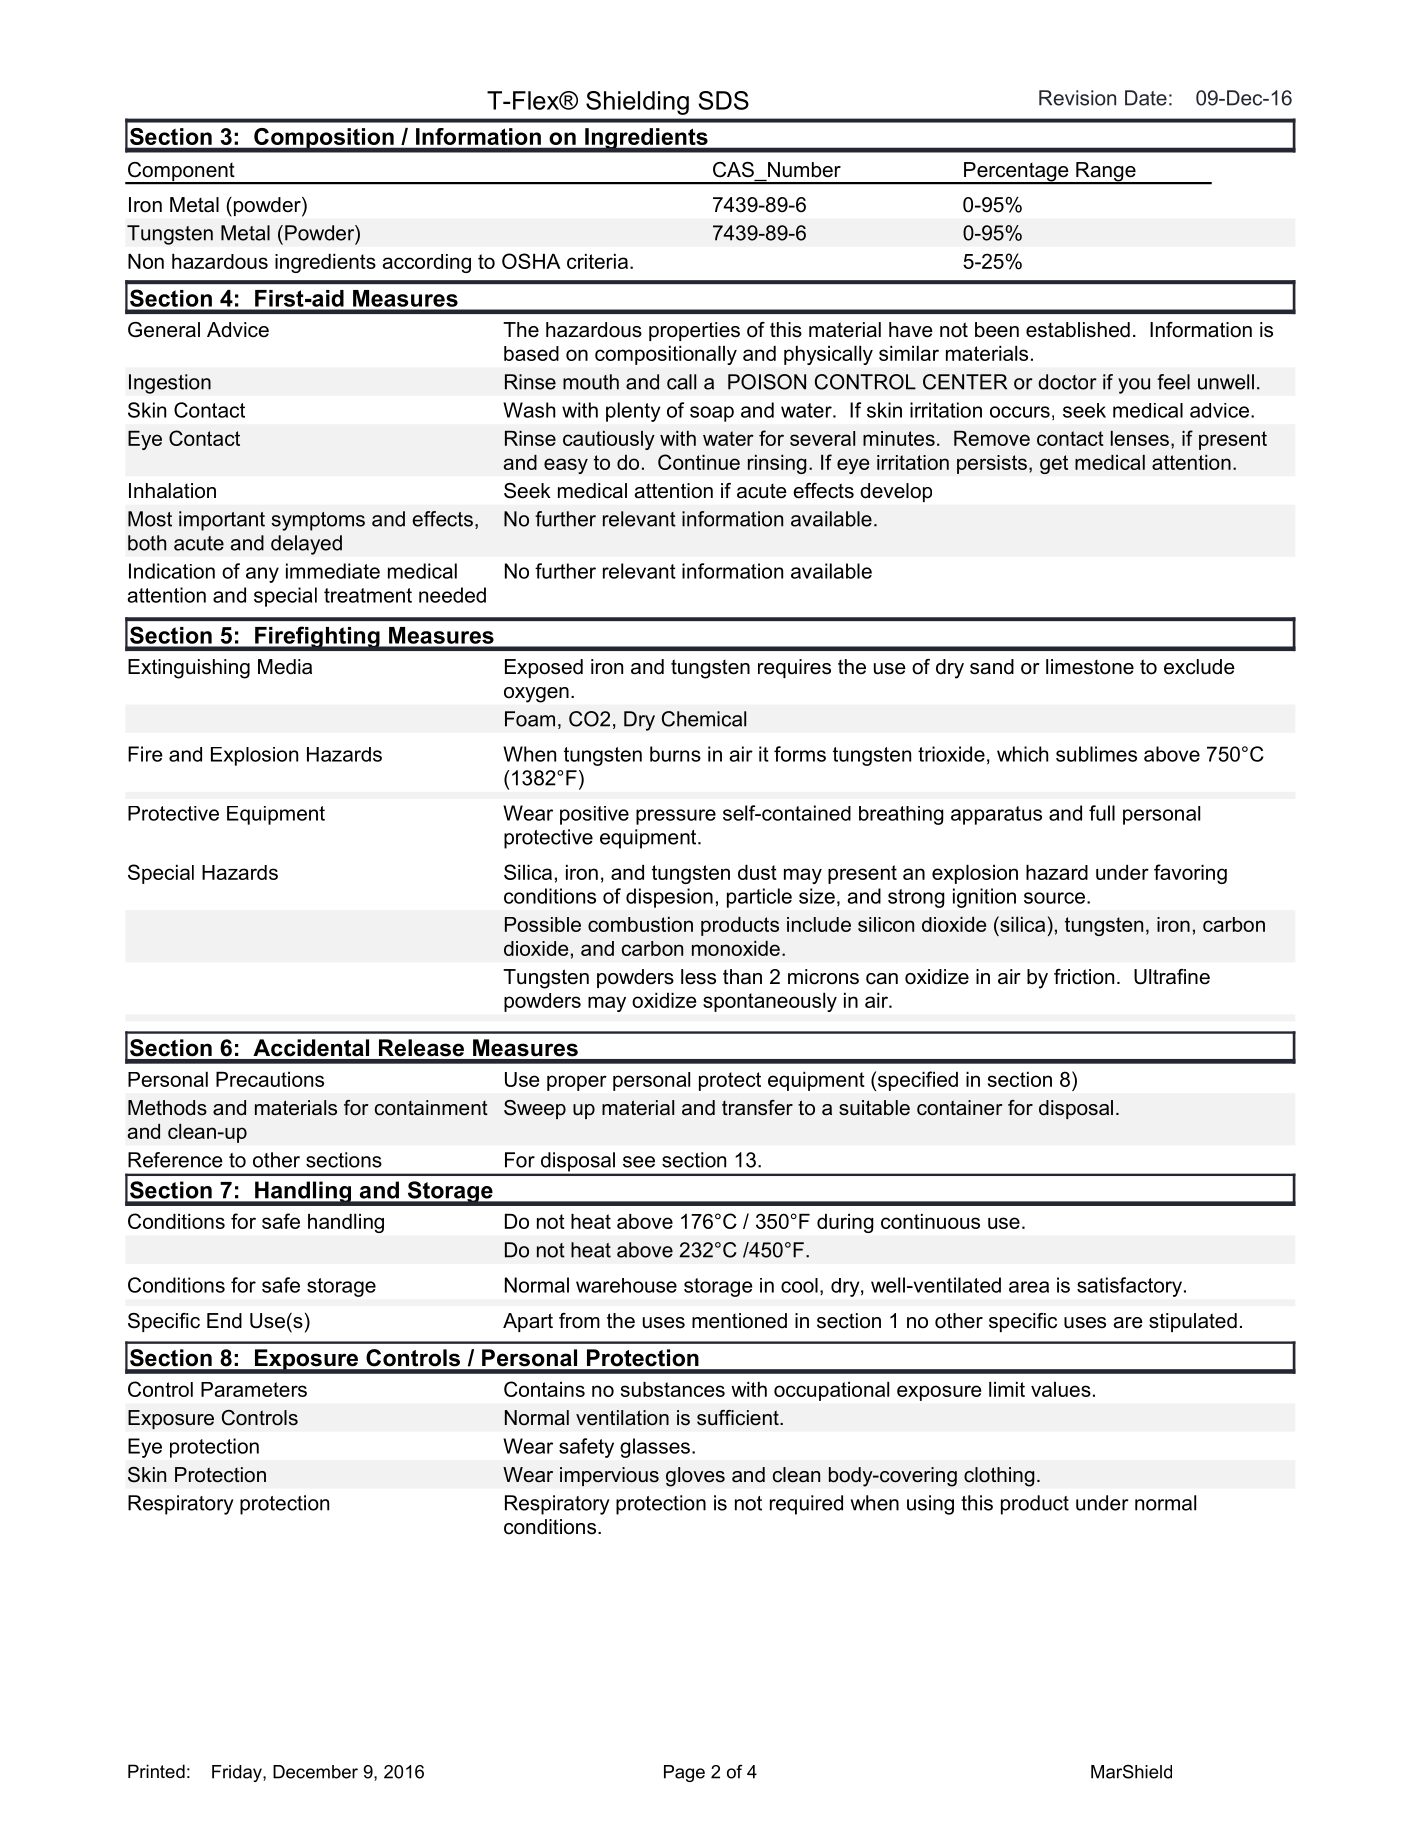 This document has width=1420, height=1838. What do you see at coordinates (306, 545) in the document?
I see `delayed` at bounding box center [306, 545].
